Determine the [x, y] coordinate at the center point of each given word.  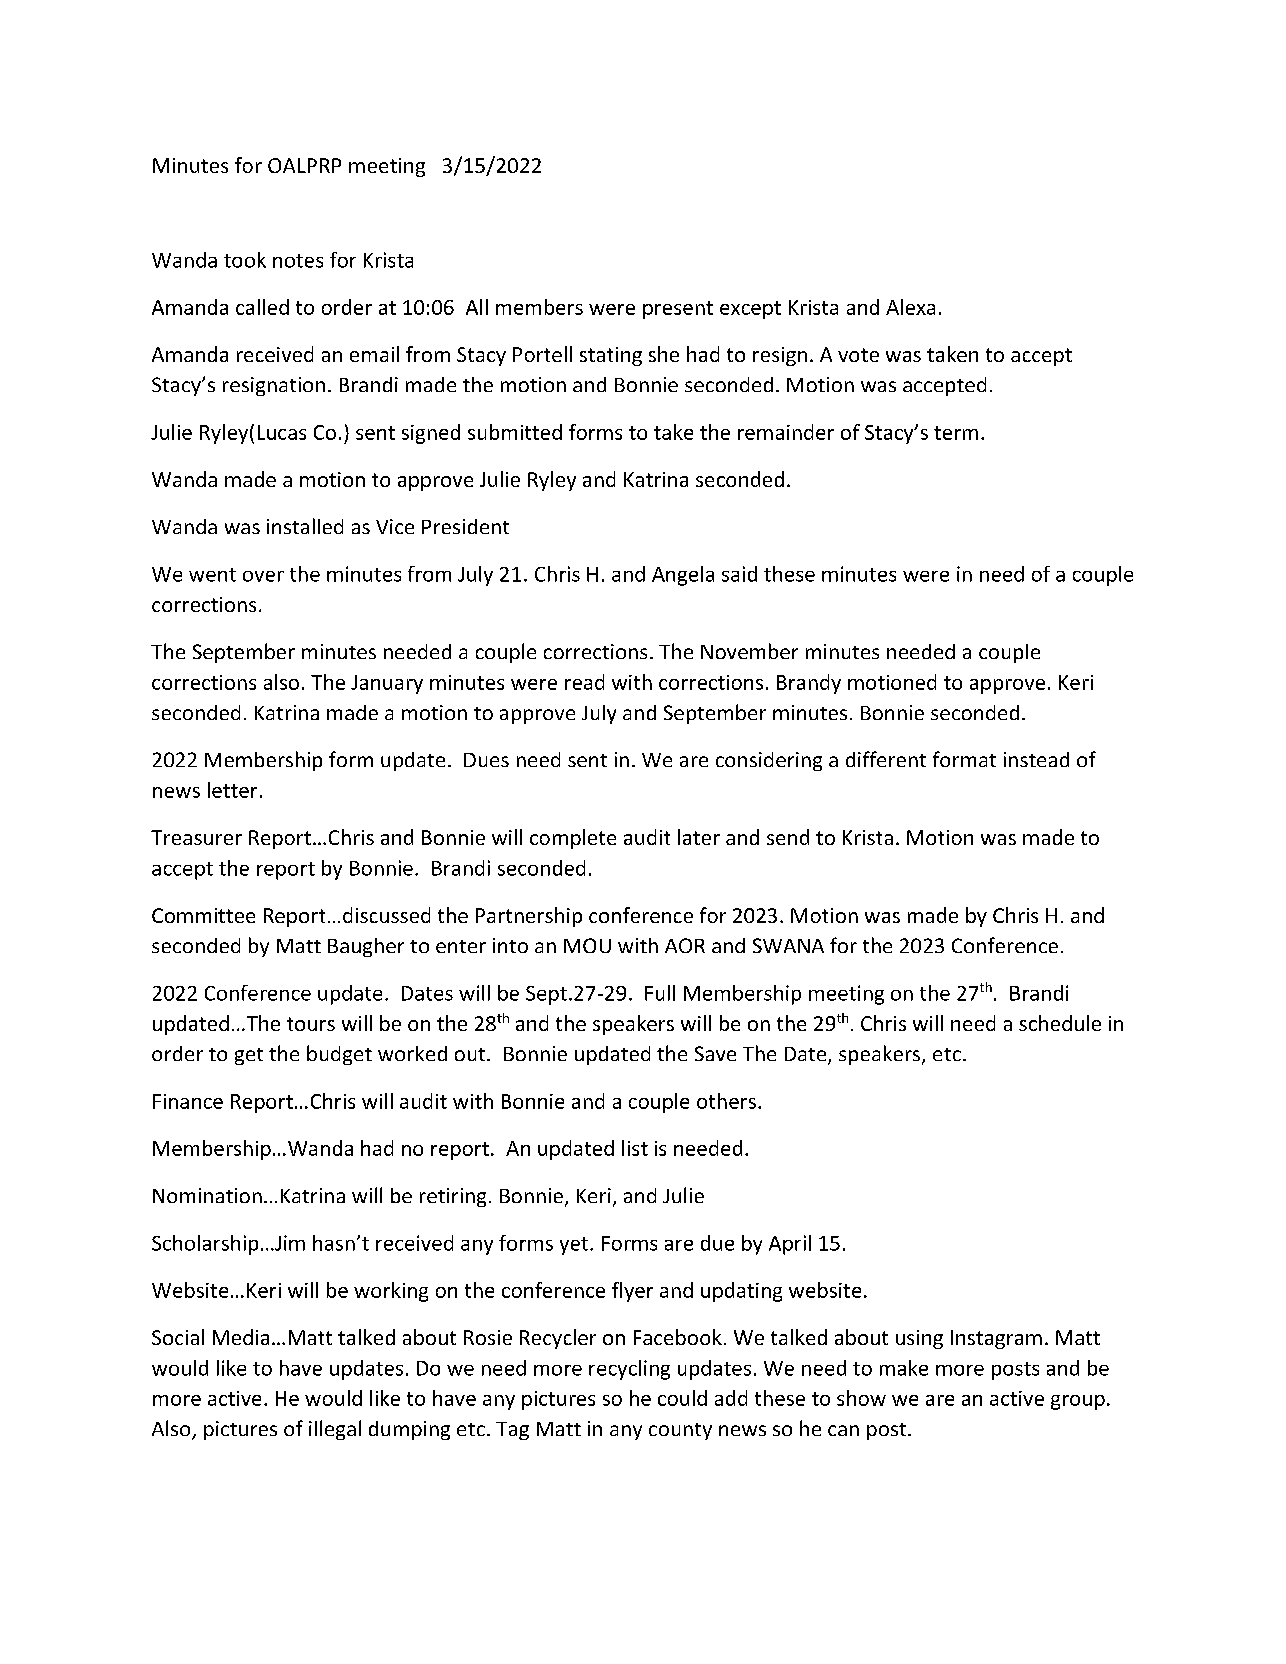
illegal [335, 1430]
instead [1036, 759]
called [262, 307]
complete [573, 839]
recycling [629, 1370]
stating [611, 356]
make [904, 1368]
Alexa [910, 307]
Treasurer [196, 837]
